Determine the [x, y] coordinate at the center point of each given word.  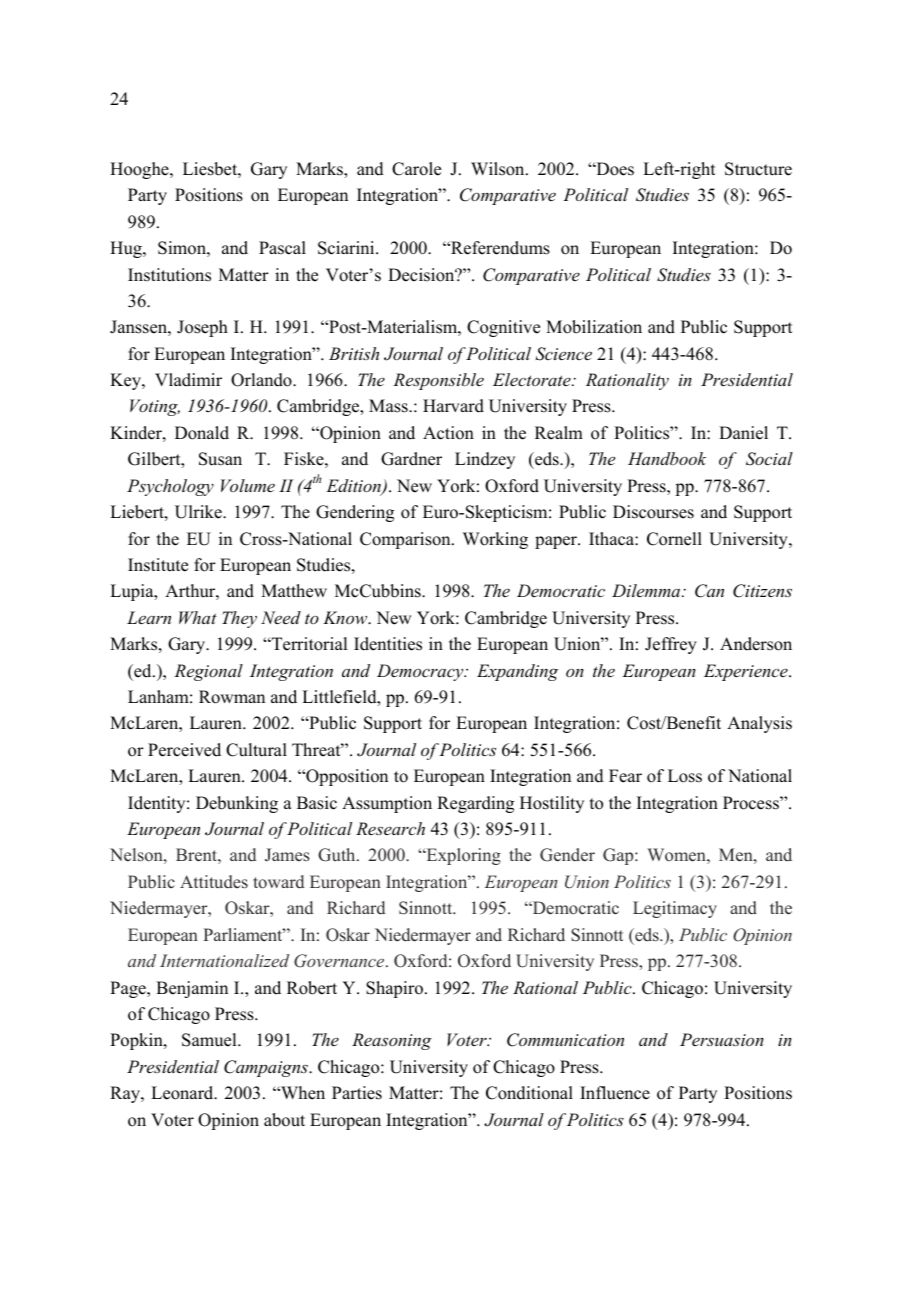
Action [448, 433]
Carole [416, 169]
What [198, 617]
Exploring [462, 856]
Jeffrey [671, 645]
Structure [758, 169]
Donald [202, 433]
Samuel [210, 1040]
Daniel [743, 433]
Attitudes [214, 882]
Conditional [529, 1093]
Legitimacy [675, 909]
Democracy [421, 672]
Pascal [282, 248]
